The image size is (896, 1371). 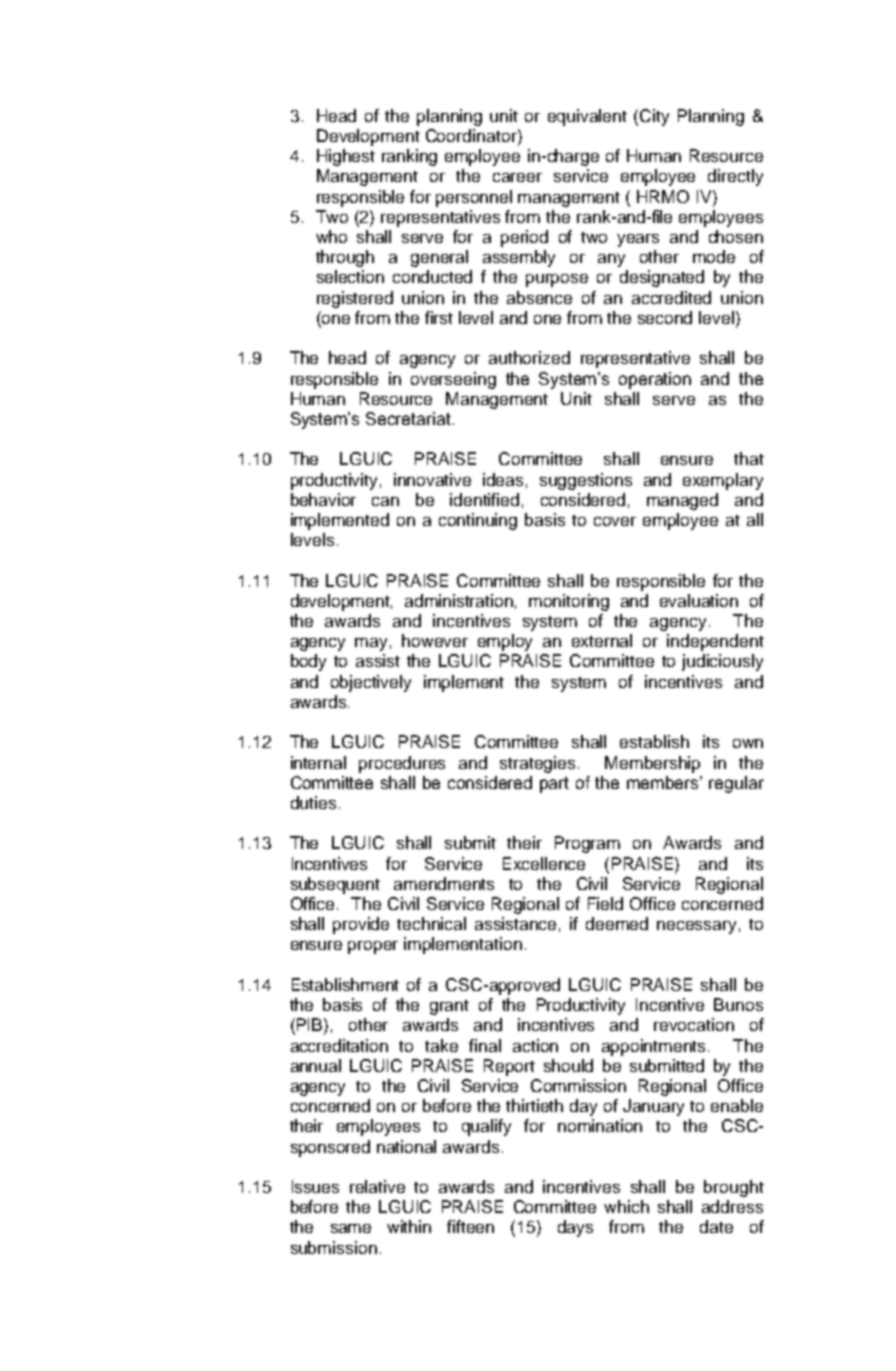 What do you see at coordinates (346, 157) in the screenshot?
I see `Highest` at bounding box center [346, 157].
